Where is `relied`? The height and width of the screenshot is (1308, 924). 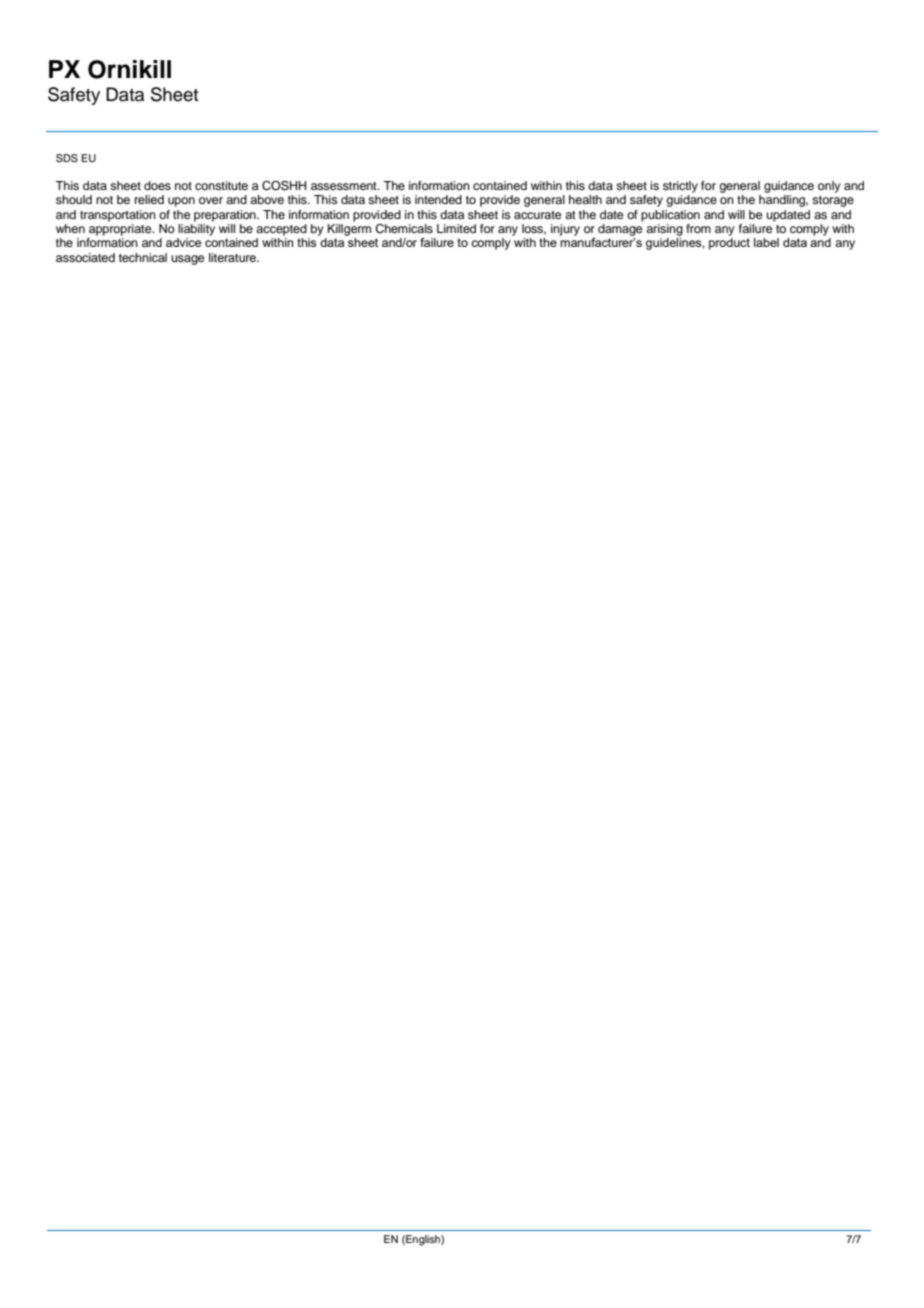 relied is located at coordinates (149, 199).
